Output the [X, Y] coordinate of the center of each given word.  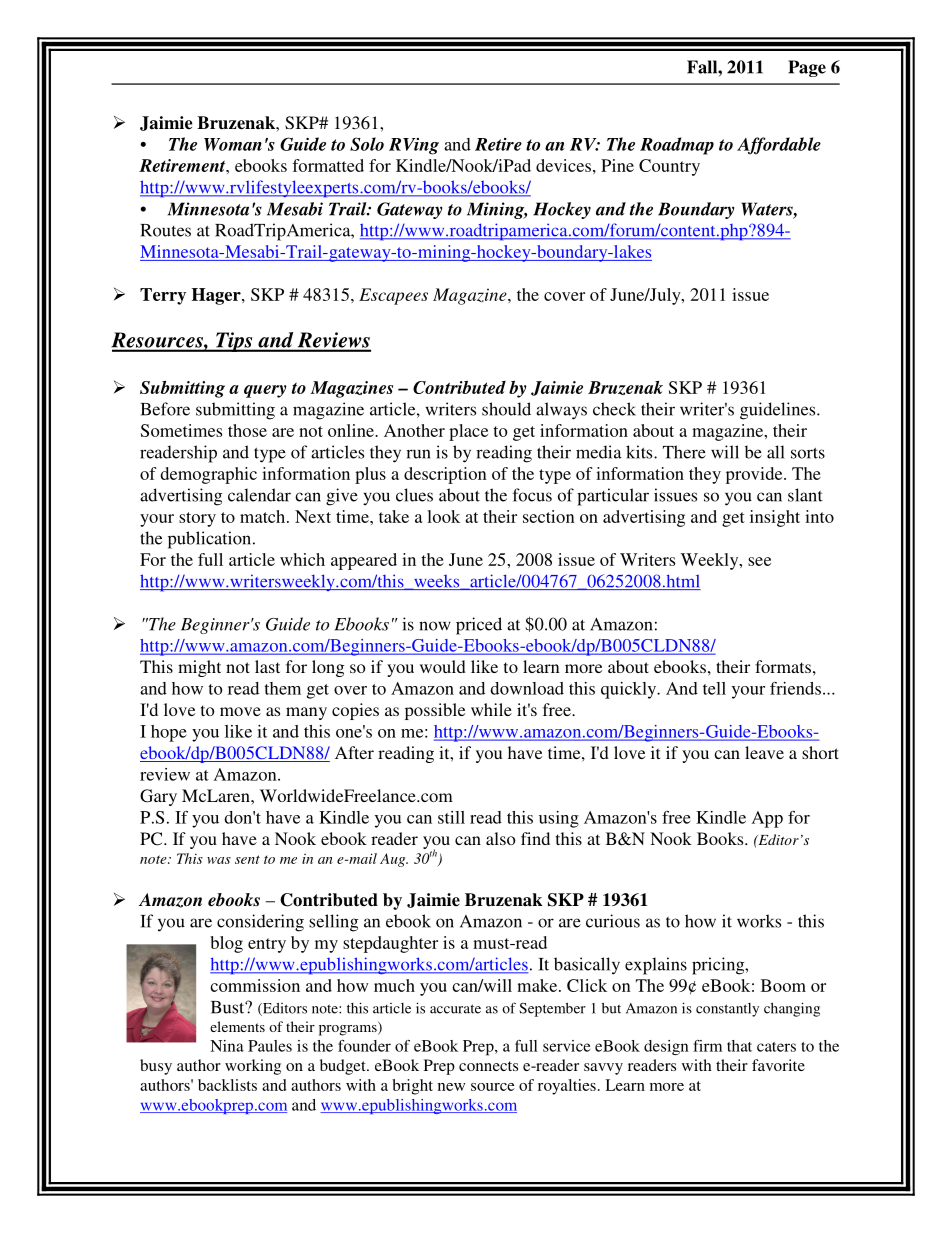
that [739, 1046]
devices [563, 165]
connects [488, 1066]
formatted [328, 165]
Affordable [779, 146]
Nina [227, 1046]
